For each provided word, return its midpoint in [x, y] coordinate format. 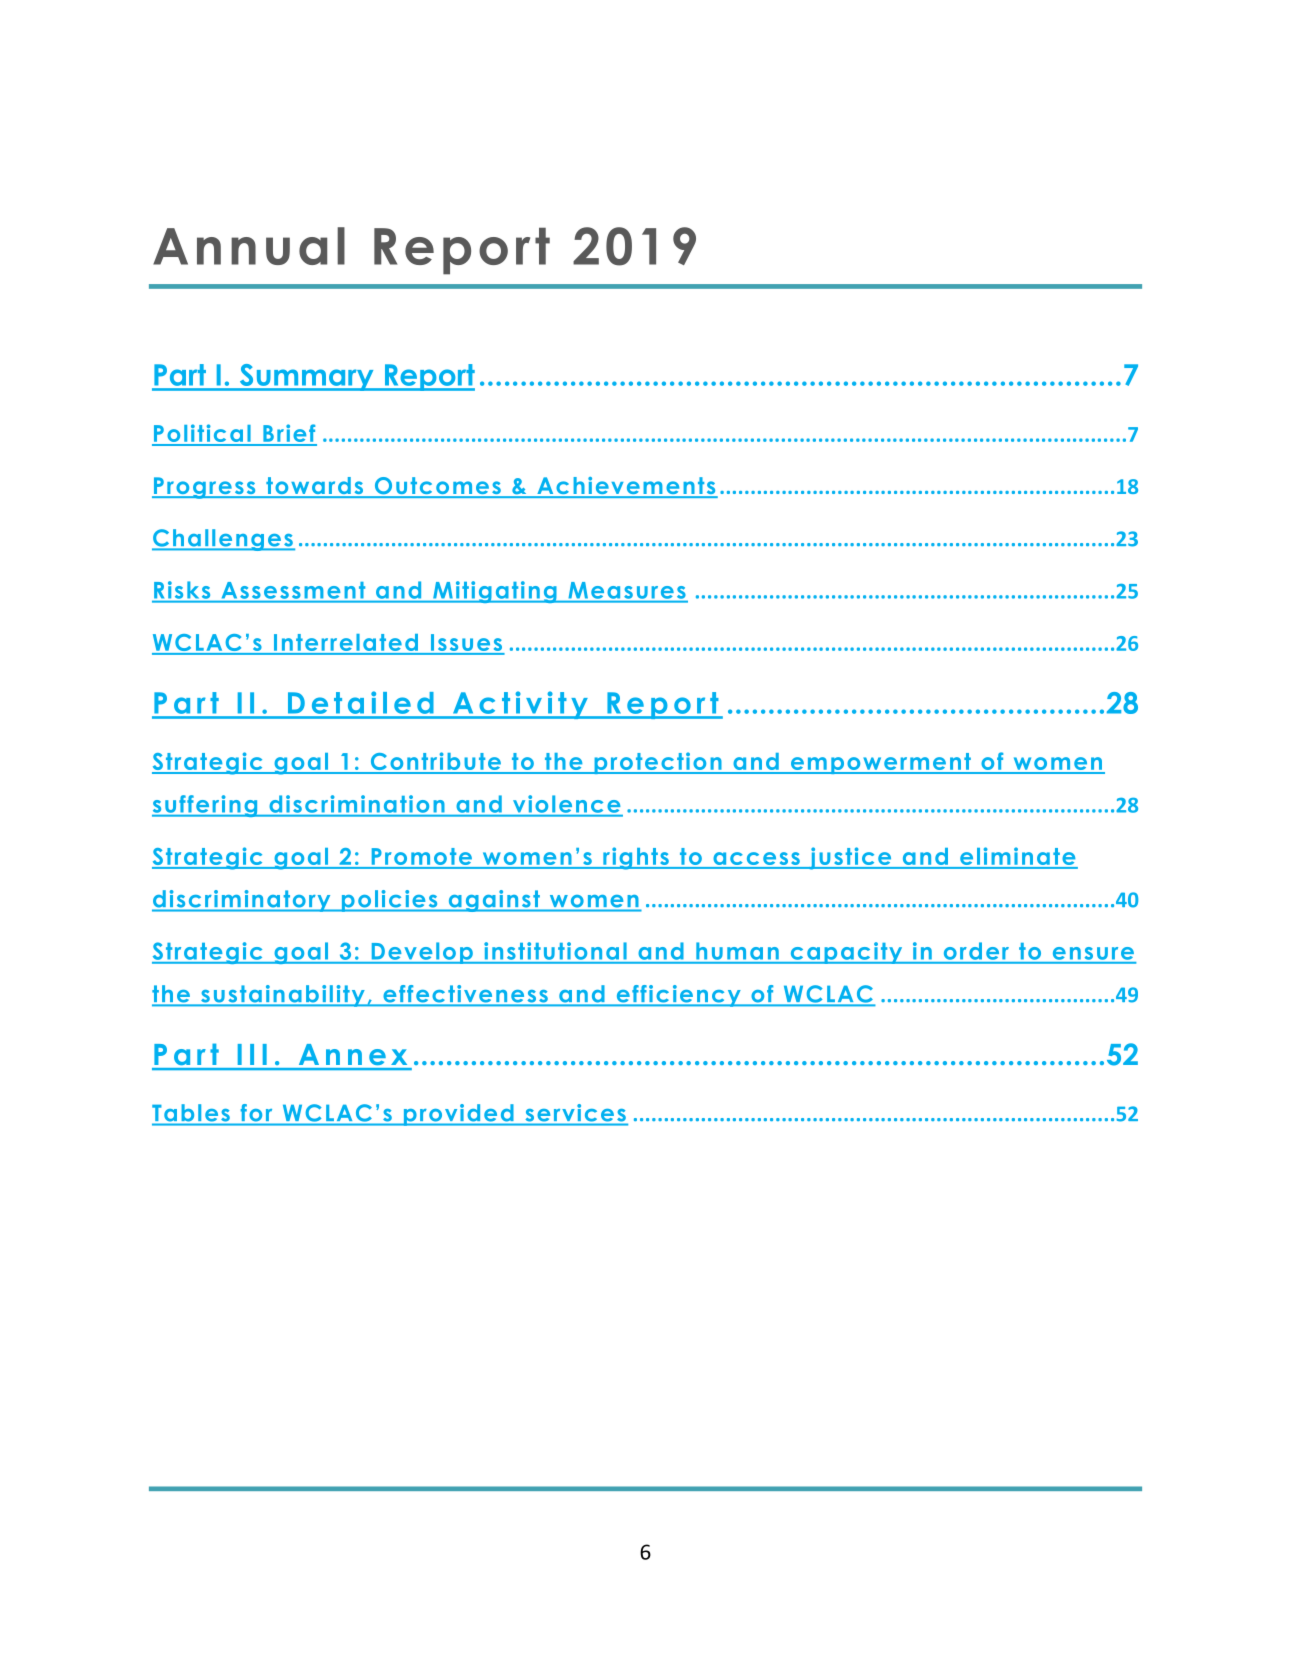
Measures [627, 590]
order [976, 951]
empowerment [880, 763]
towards [315, 487]
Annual [249, 246]
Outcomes [437, 487]
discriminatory [242, 901]
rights [636, 858]
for [256, 1112]
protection [658, 763]
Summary [306, 377]
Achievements [626, 487]
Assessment [293, 590]
